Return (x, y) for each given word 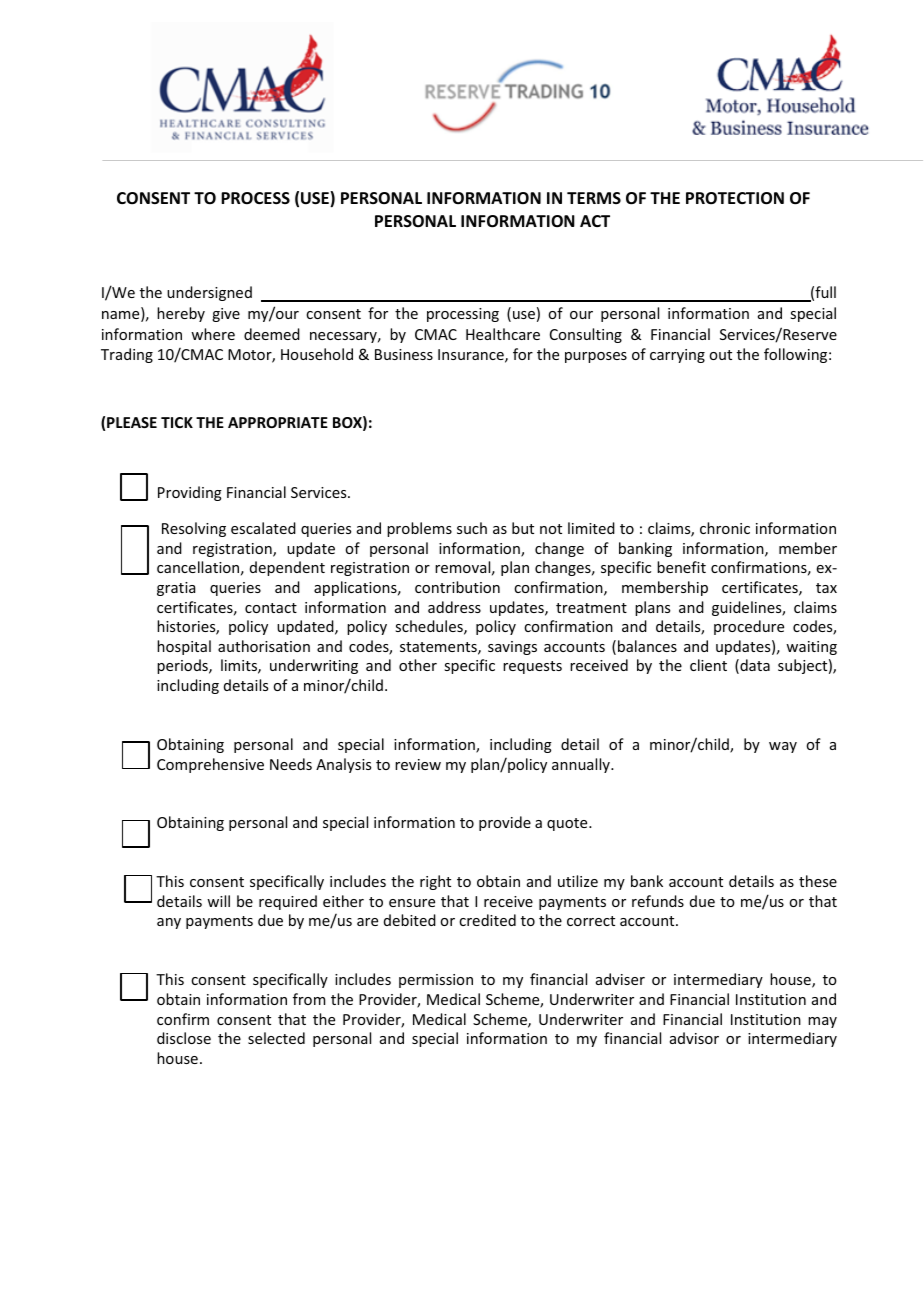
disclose (184, 1038)
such (472, 528)
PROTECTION (735, 198)
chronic (725, 528)
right (435, 882)
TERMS (594, 198)
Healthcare (503, 334)
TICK (177, 422)
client (708, 665)
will (218, 901)
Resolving (194, 529)
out (720, 355)
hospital (184, 647)
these (818, 881)
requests (532, 667)
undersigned (209, 293)
